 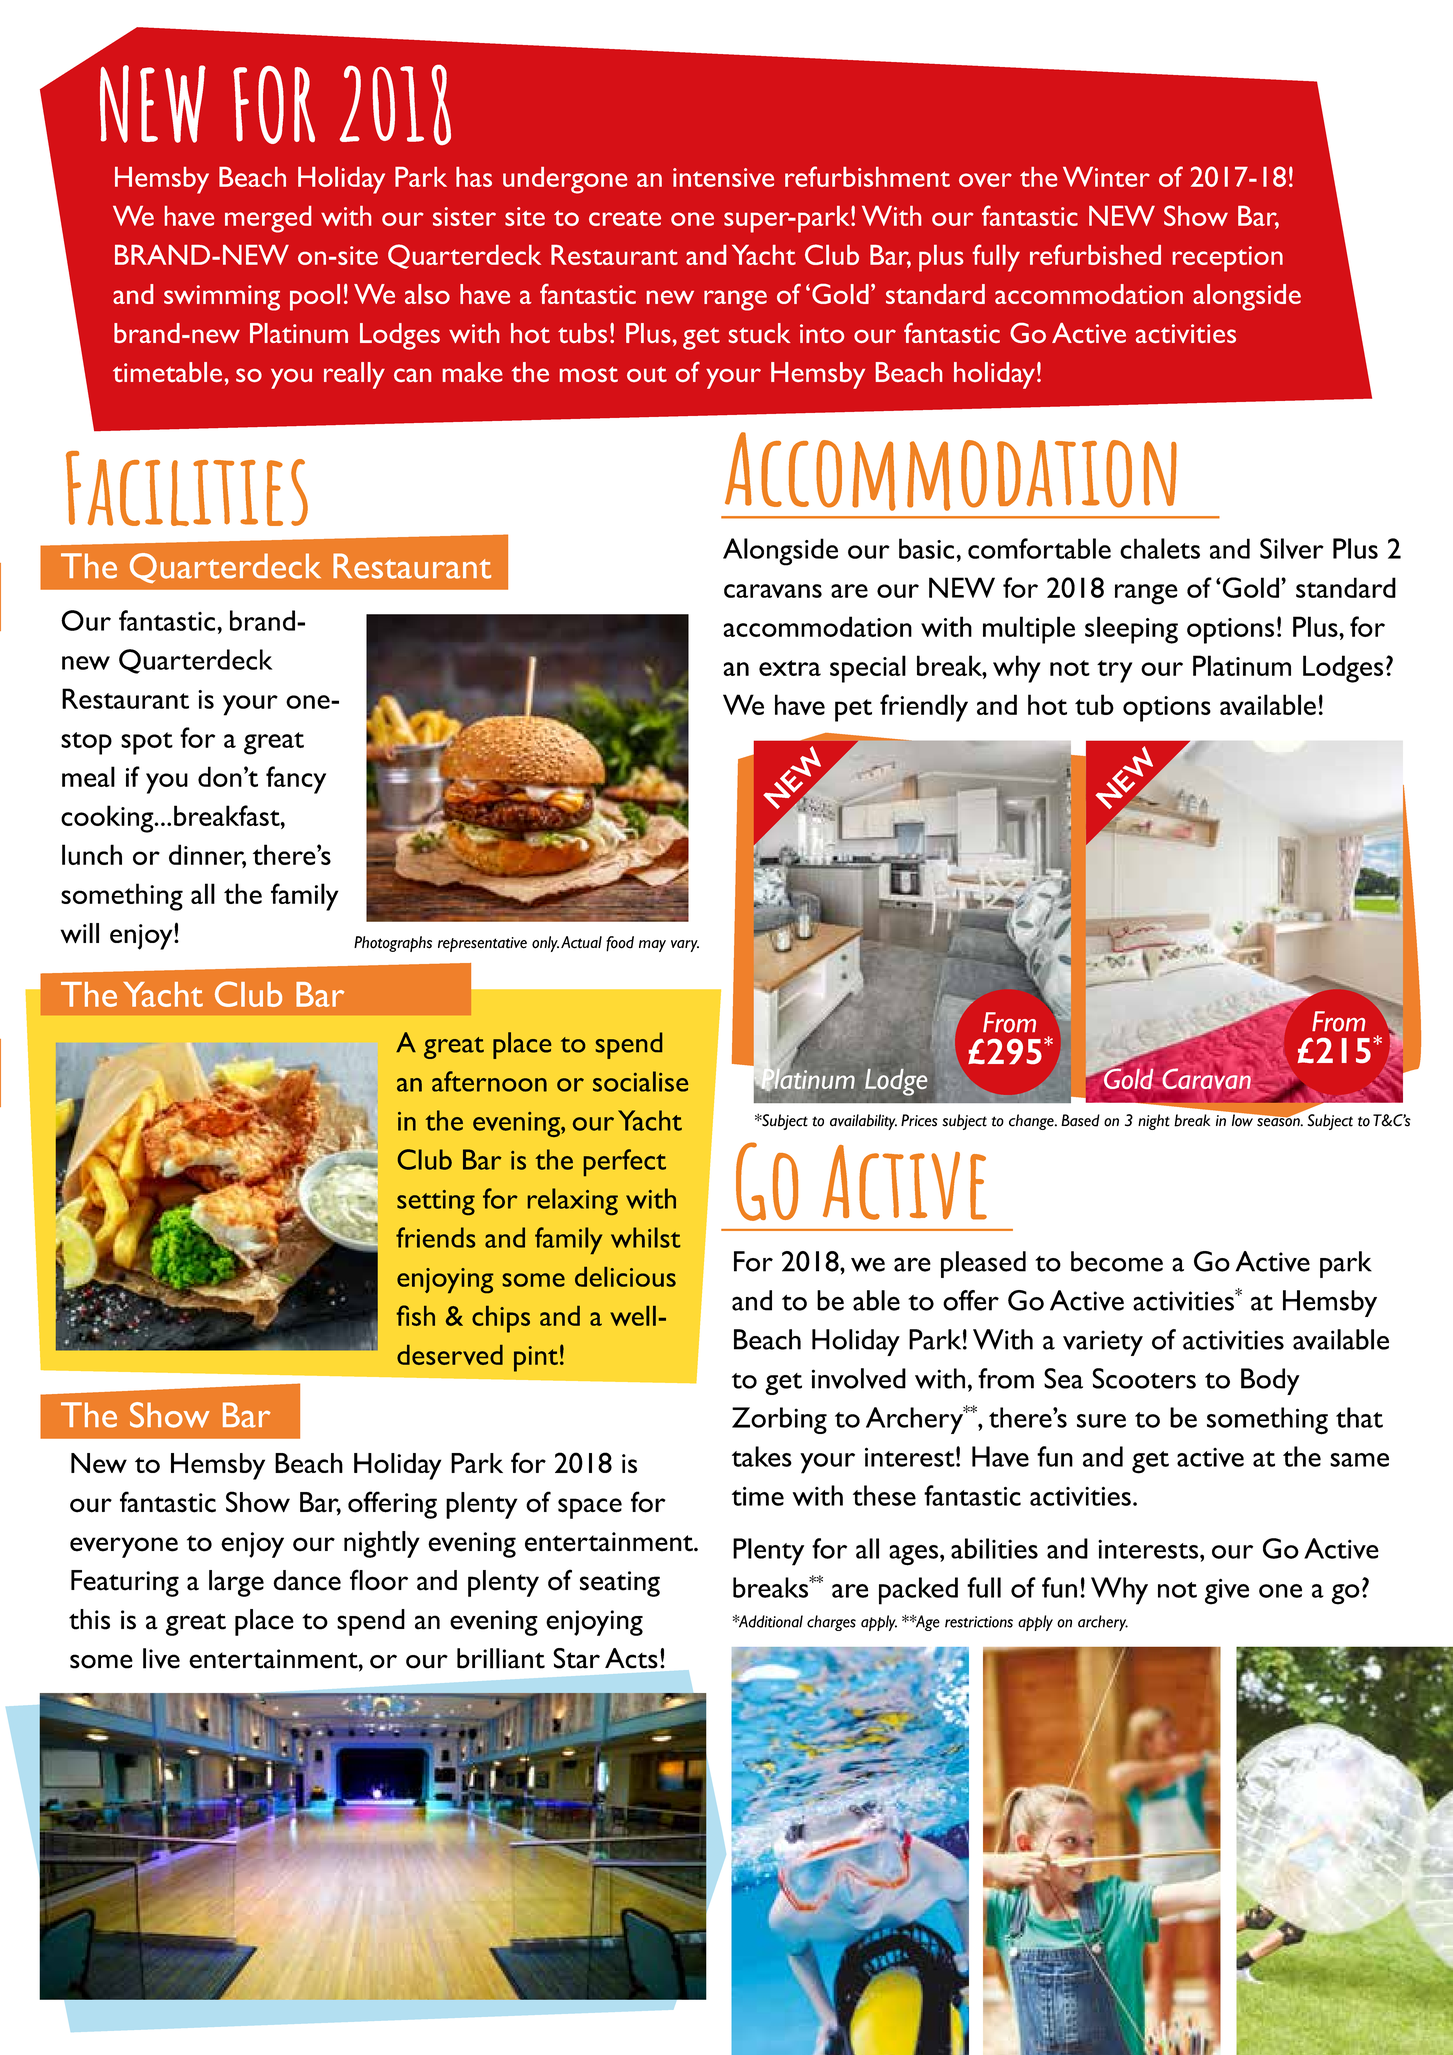 What do you see at coordinates (1080, 1120) in the image?
I see `Based` at bounding box center [1080, 1120].
